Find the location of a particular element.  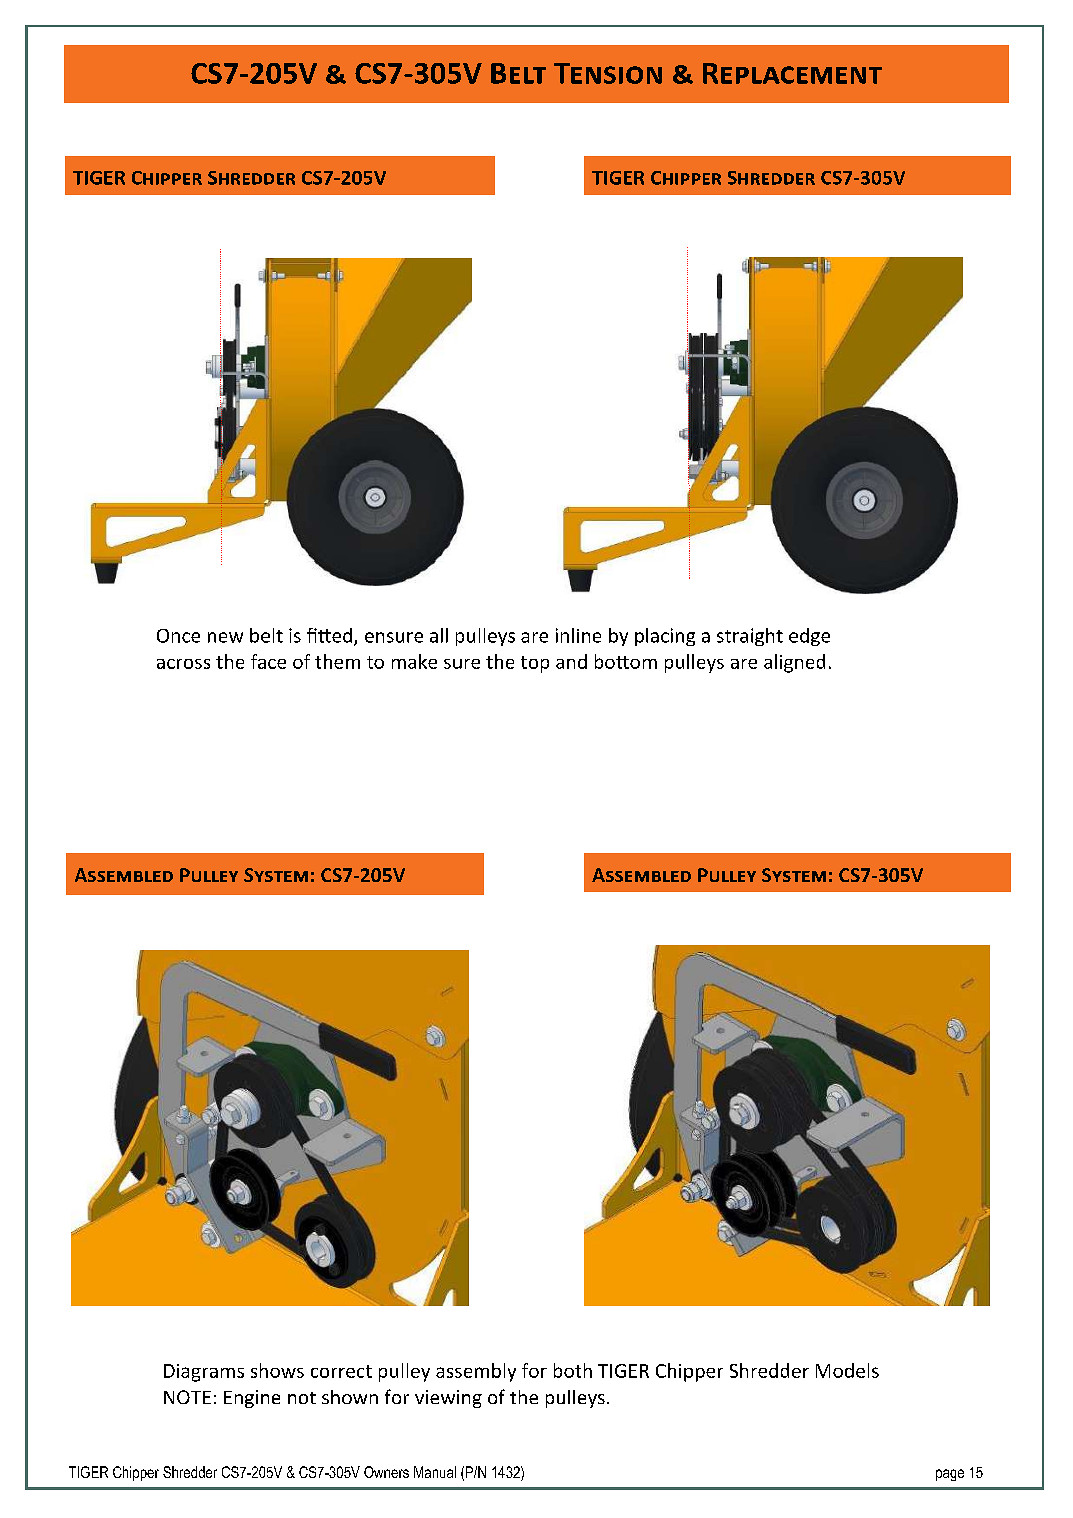

assembly is located at coordinates (476, 1372).
